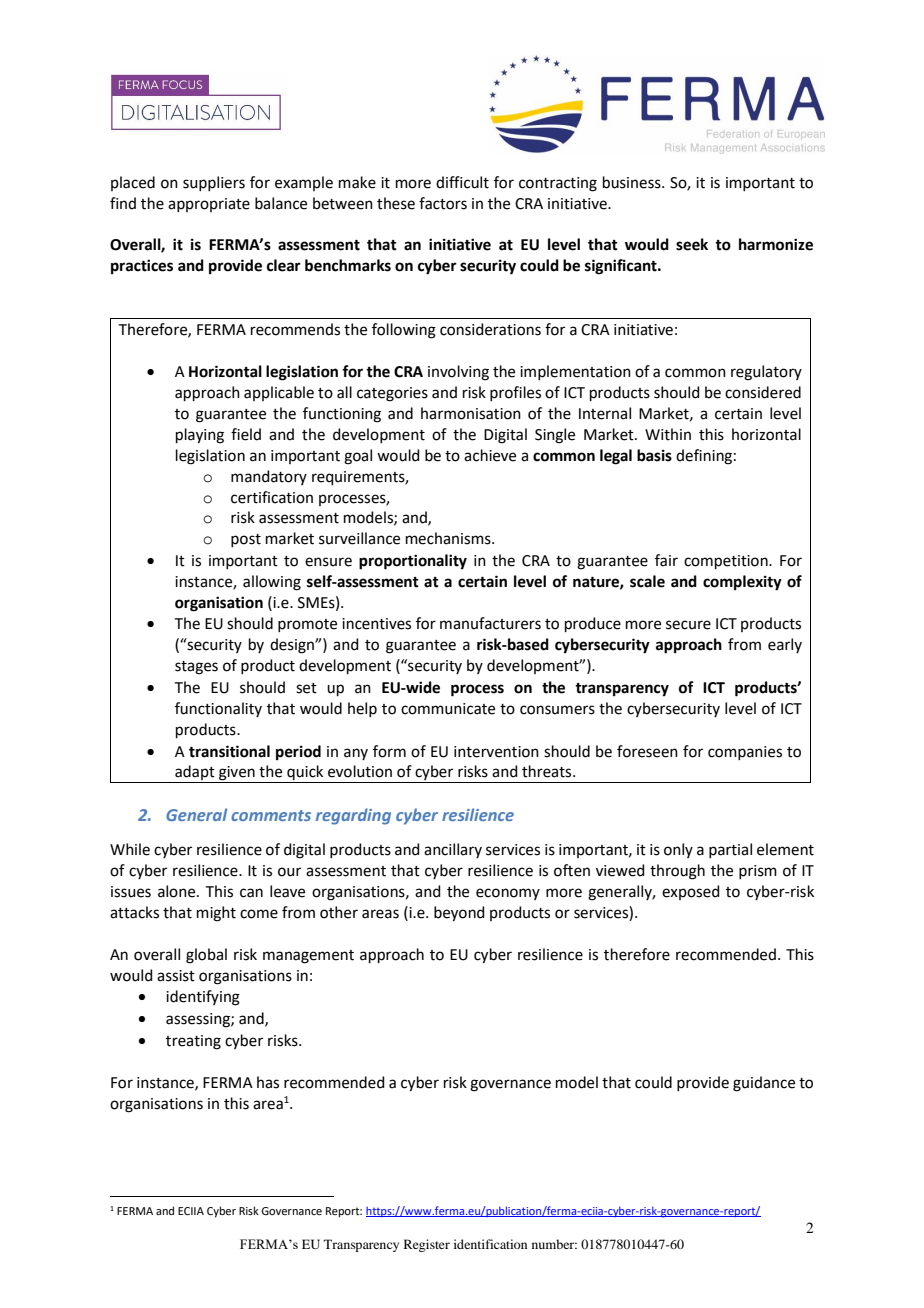  Describe the element at coordinates (745, 753) in the screenshot. I see `companies` at that location.
